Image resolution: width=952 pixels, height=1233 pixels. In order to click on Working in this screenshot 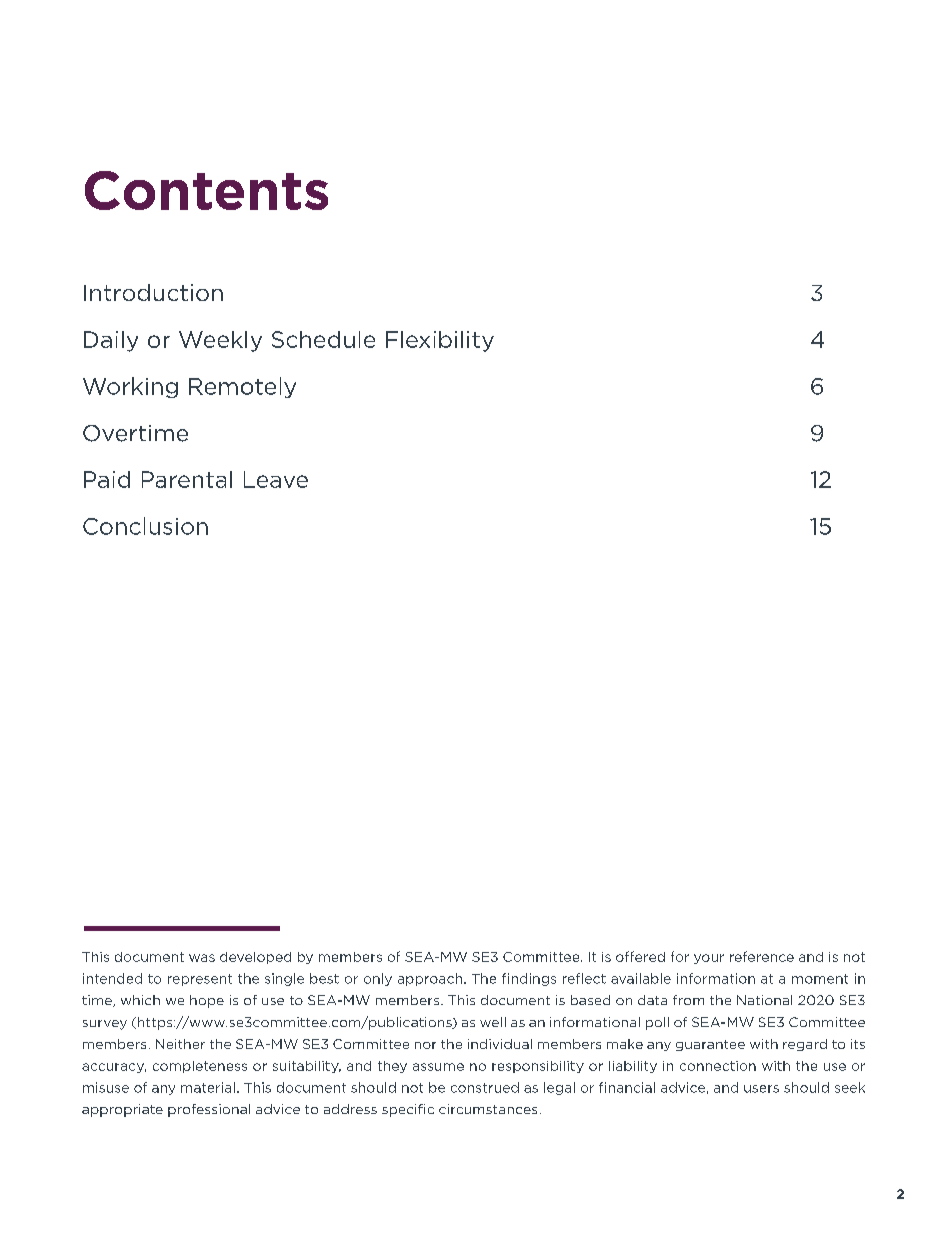, I will do `click(130, 387)`.
